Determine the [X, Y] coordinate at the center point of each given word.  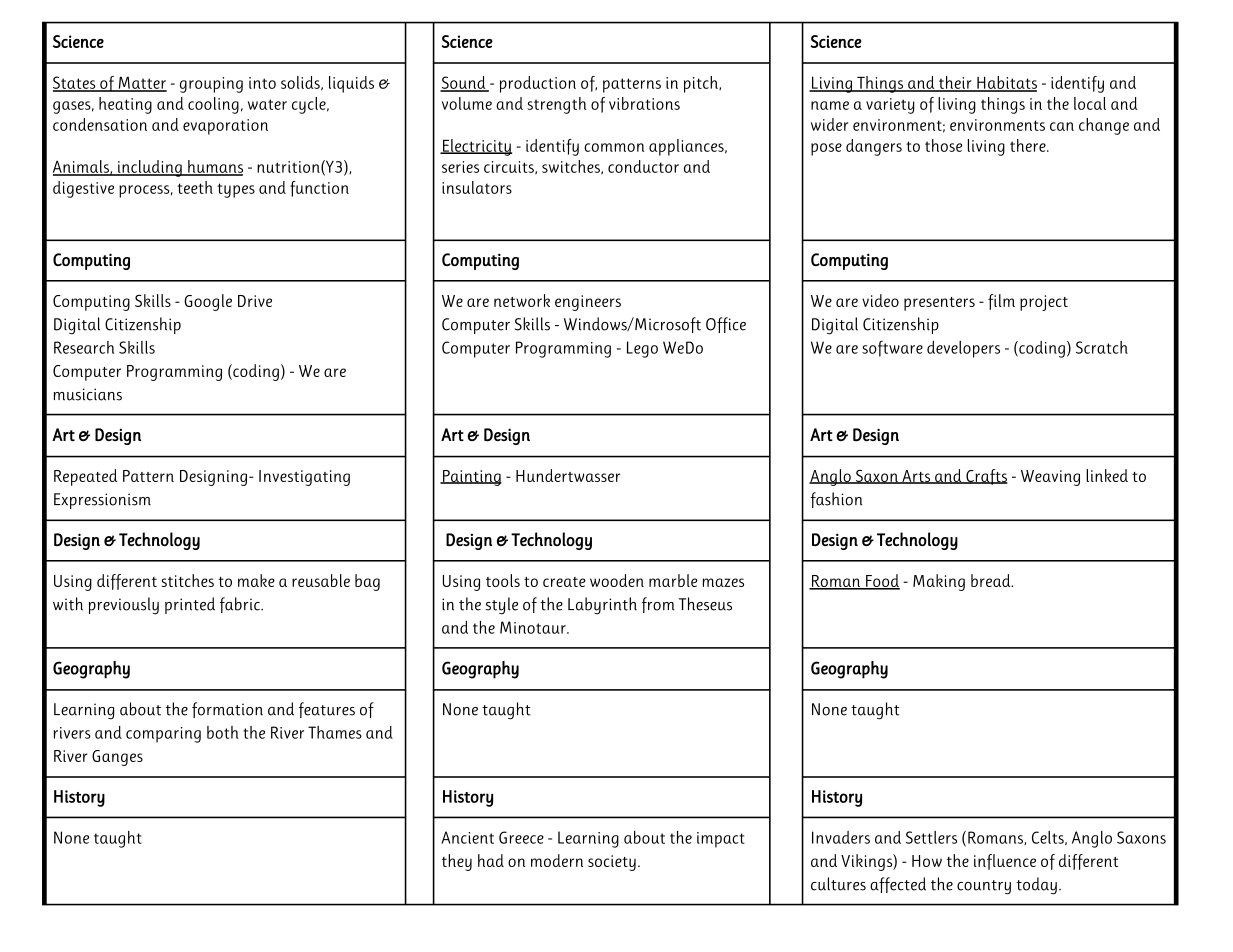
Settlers [931, 837]
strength [556, 105]
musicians [88, 394]
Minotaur [534, 627]
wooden [617, 580]
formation [227, 710]
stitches [188, 580]
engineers [588, 303]
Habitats [1006, 83]
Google [208, 302]
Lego [642, 349]
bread [992, 580]
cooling [213, 105]
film [1001, 302]
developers [963, 349]
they [457, 862]
